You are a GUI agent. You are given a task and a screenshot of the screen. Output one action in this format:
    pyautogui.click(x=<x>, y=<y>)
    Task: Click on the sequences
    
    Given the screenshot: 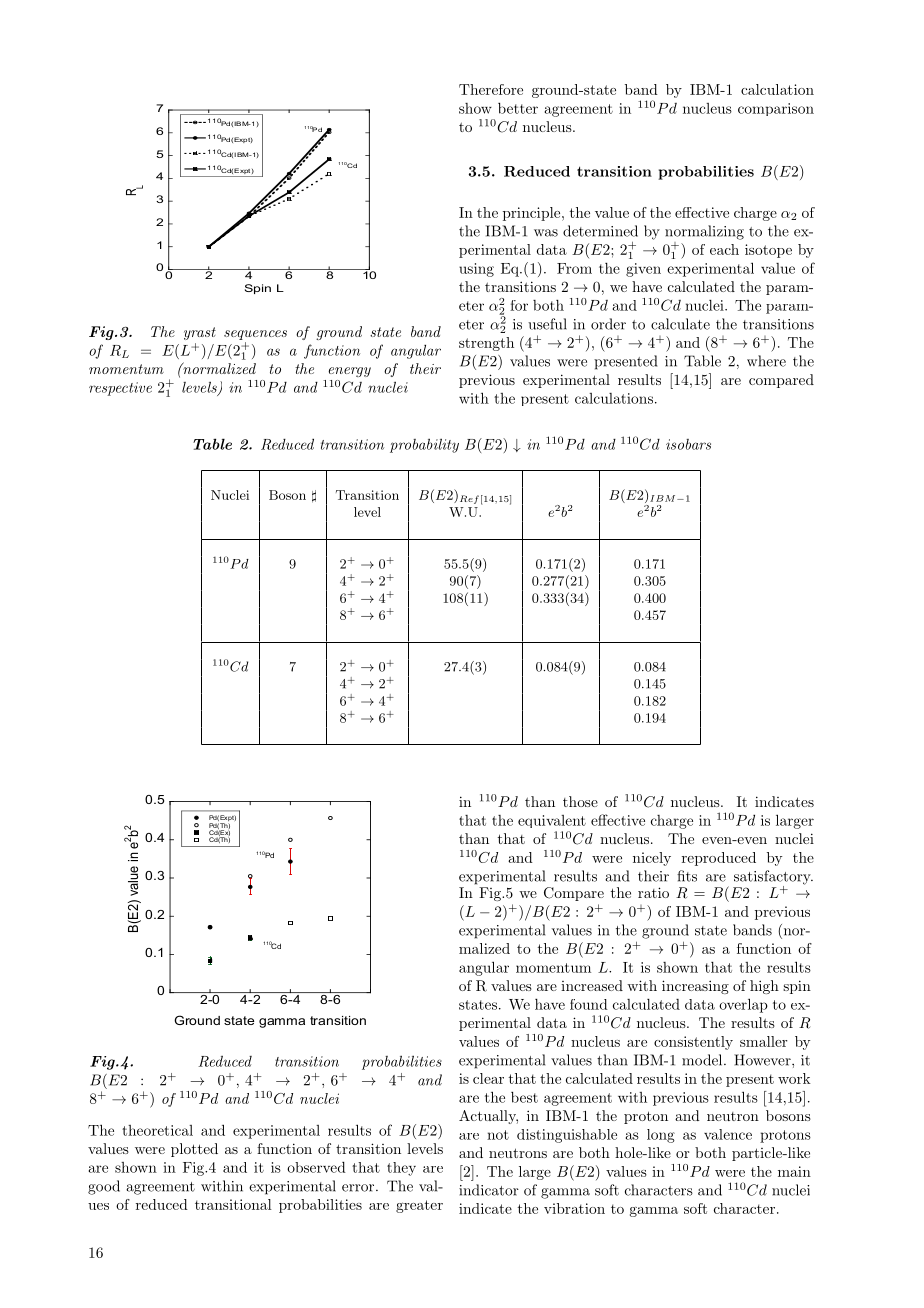 What is the action you would take?
    pyautogui.click(x=255, y=335)
